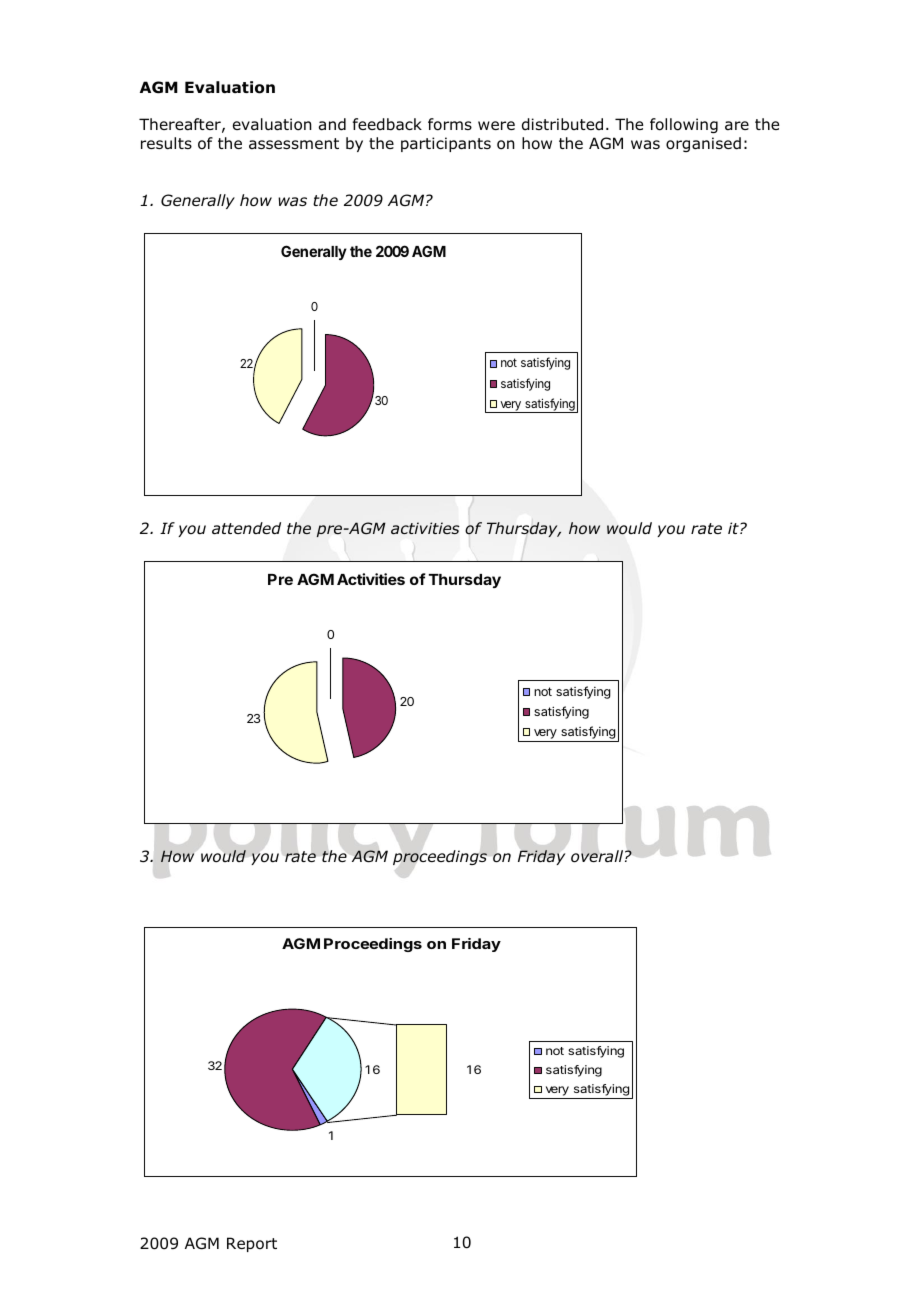 Image resolution: width=924 pixels, height=1308 pixels. Describe the element at coordinates (252, 1244) in the document. I see `Report` at that location.
